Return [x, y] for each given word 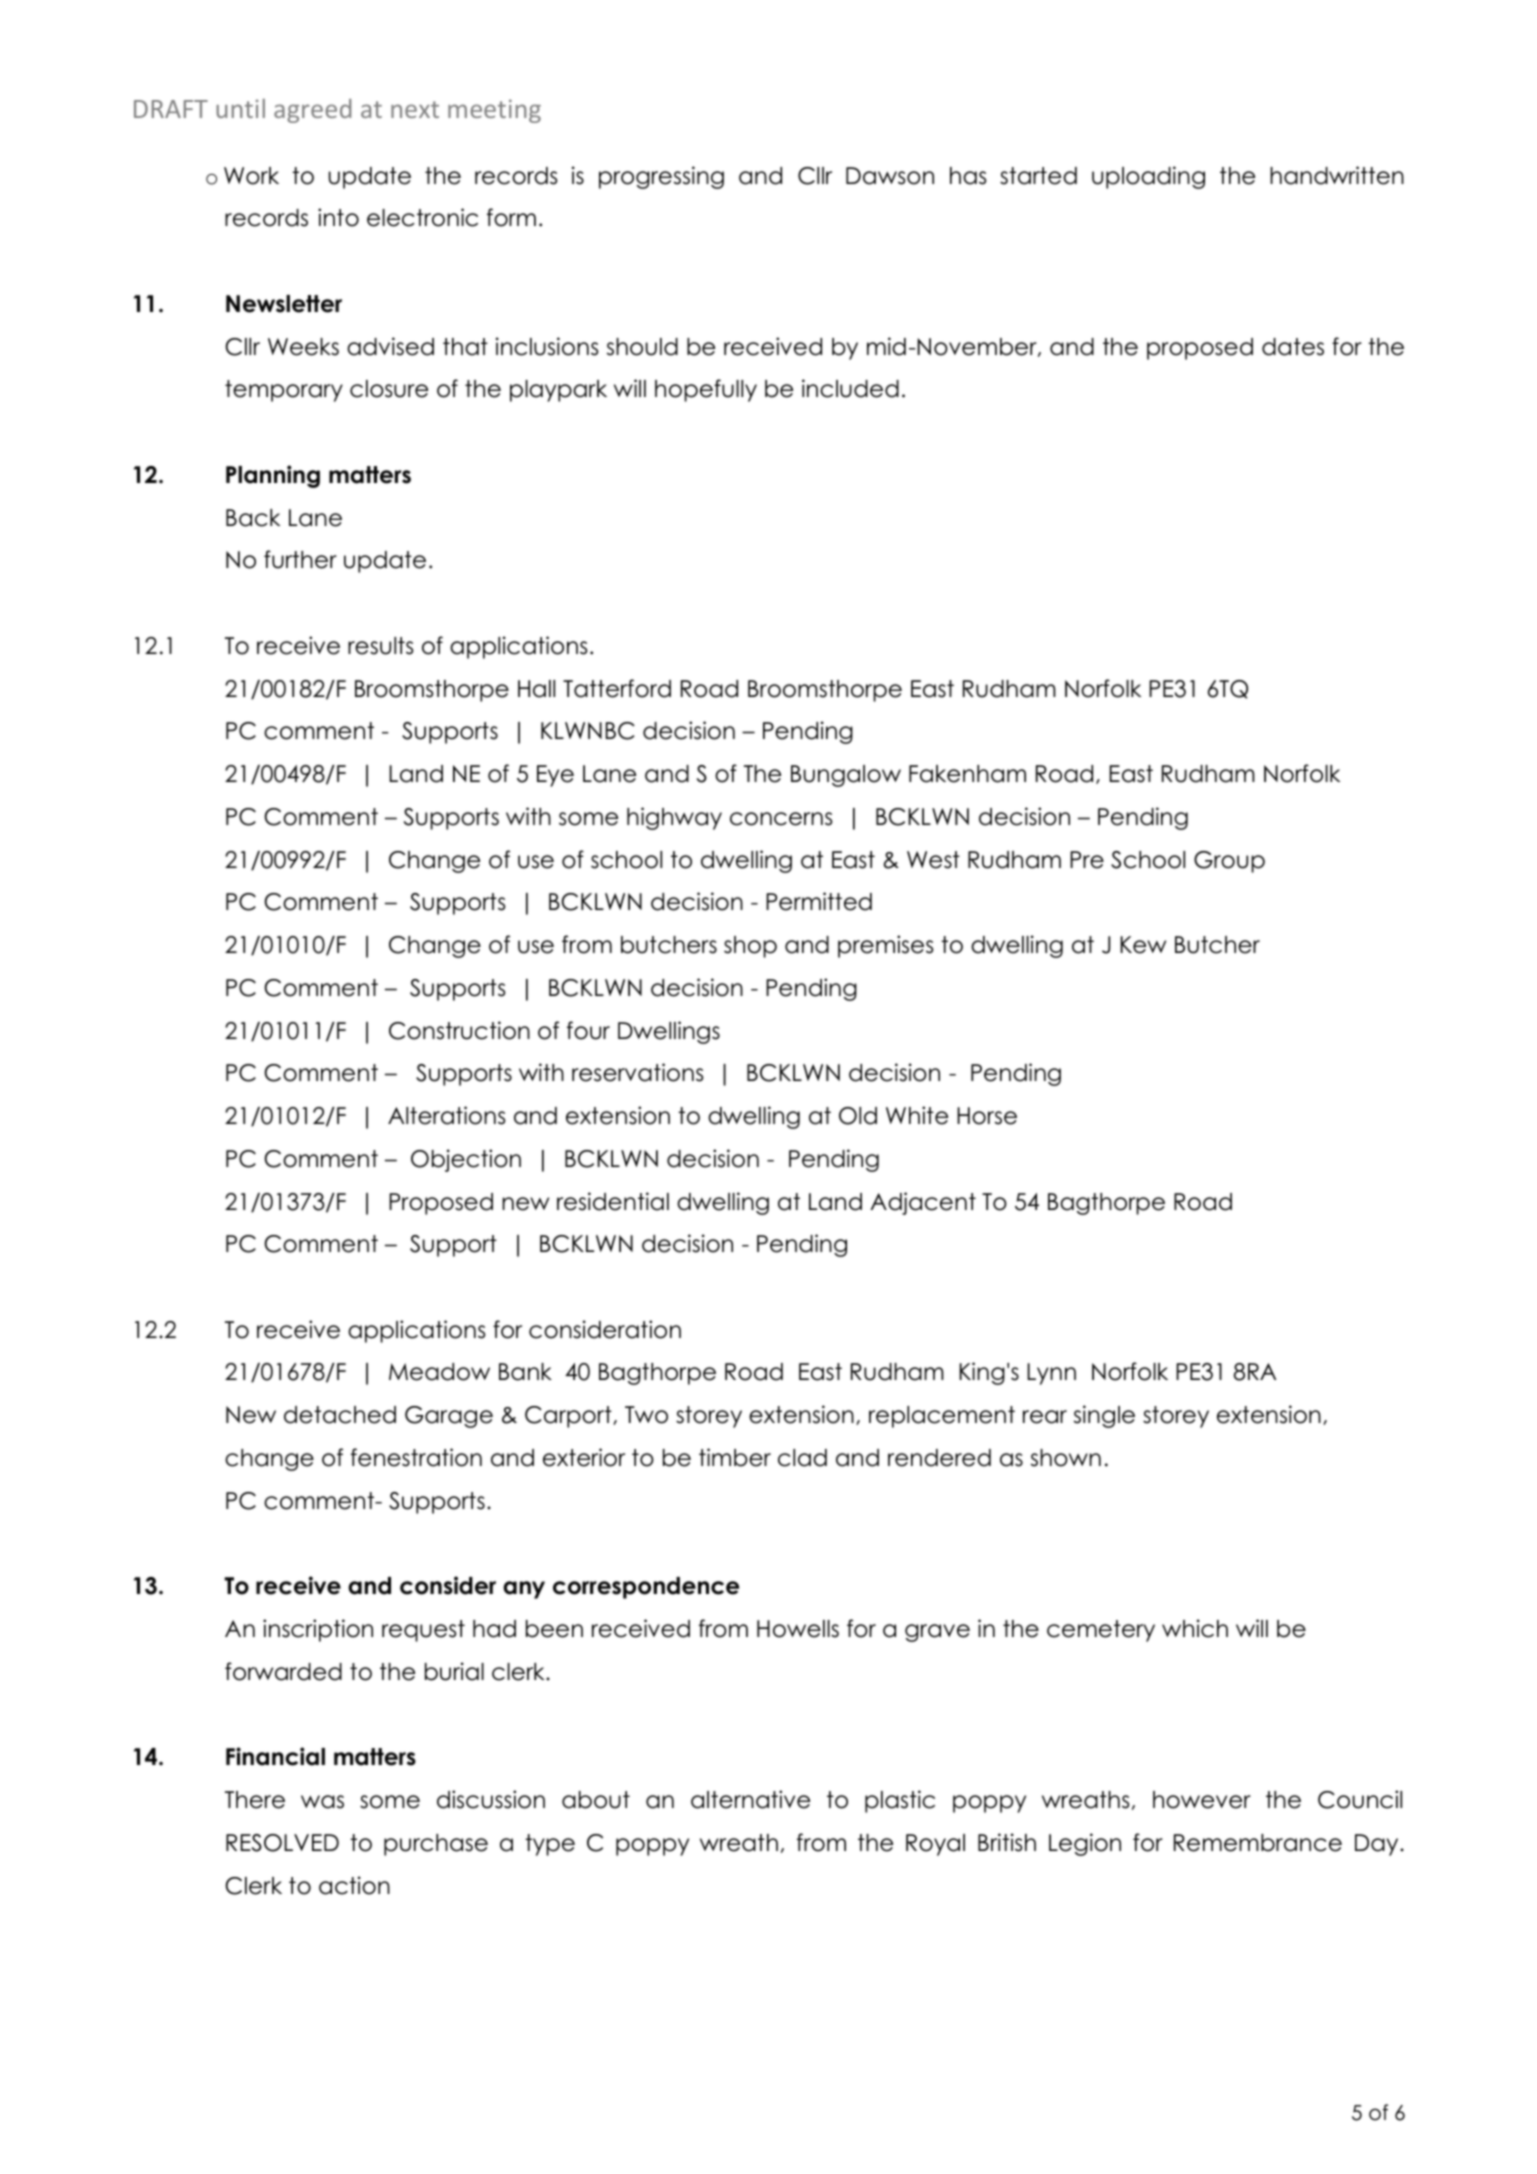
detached [340, 1415]
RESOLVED [282, 1843]
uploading [1148, 177]
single [1104, 1416]
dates [1293, 347]
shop [750, 947]
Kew [1143, 945]
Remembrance [1258, 1843]
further [300, 559]
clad [802, 1458]
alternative [750, 1799]
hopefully [706, 390]
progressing [661, 177]
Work [251, 176]
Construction [459, 1030]
